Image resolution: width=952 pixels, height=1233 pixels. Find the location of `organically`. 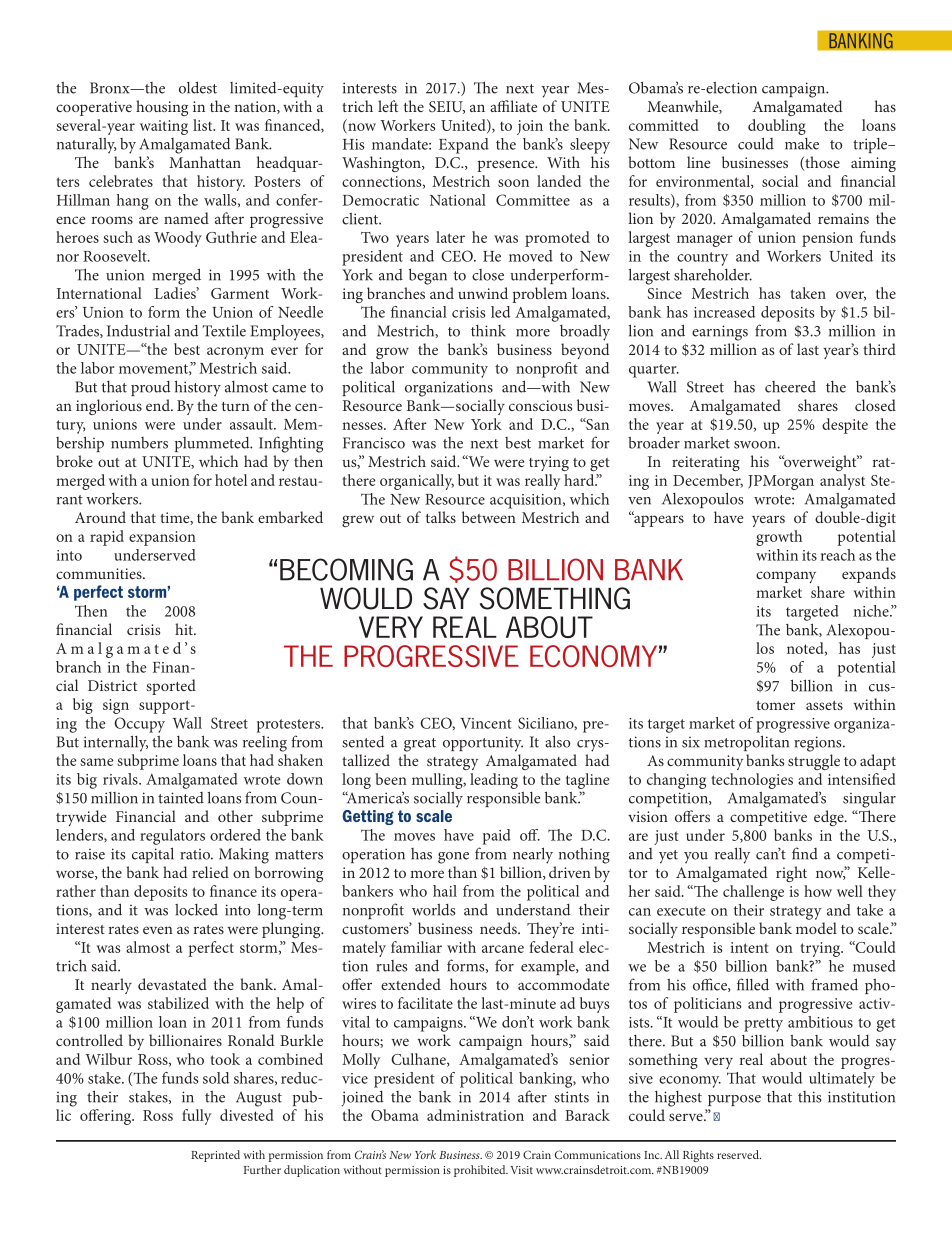

organically is located at coordinates (417, 482).
